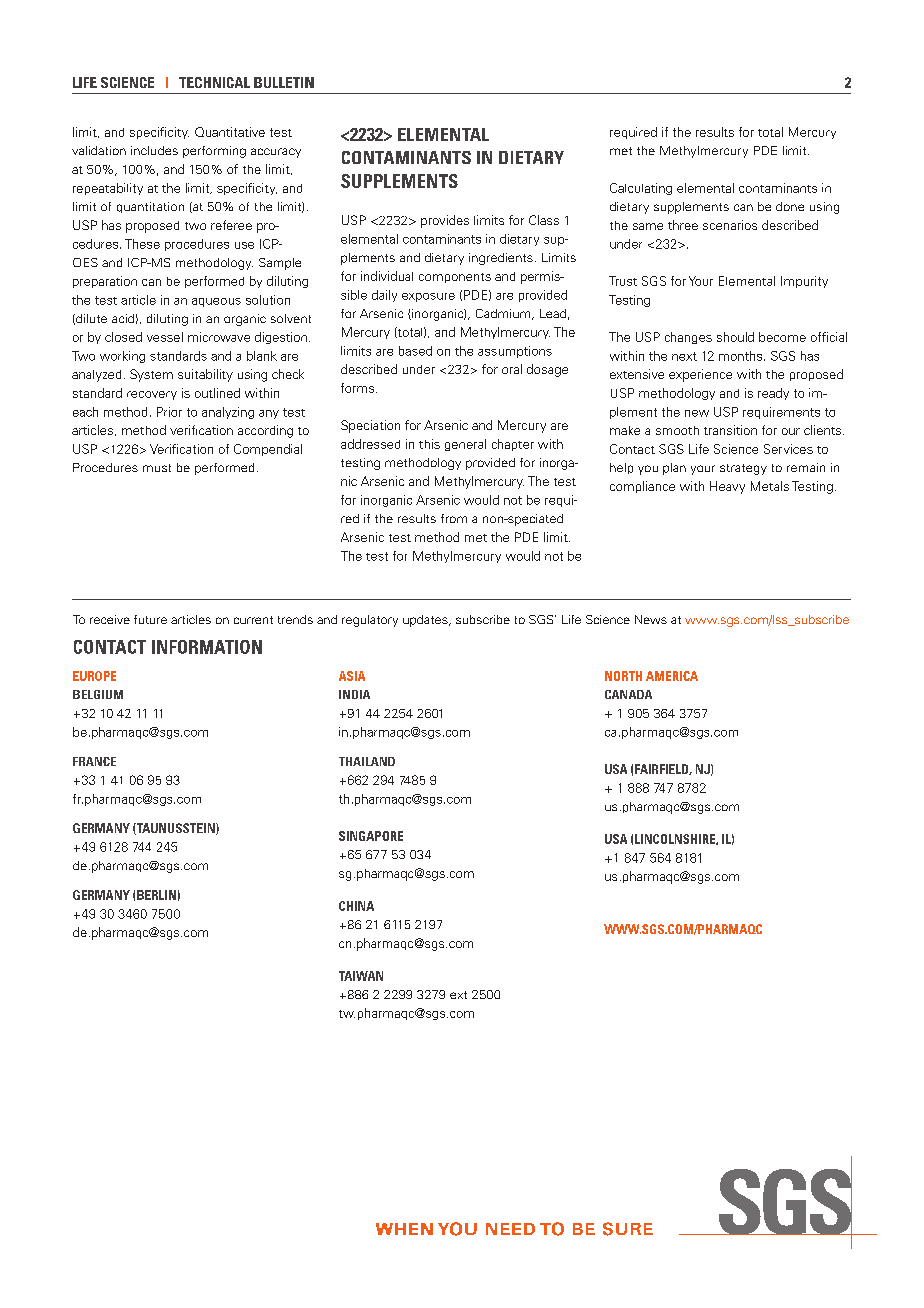 This document has height=1308, width=924. I want to click on INFORMATION, so click(207, 647).
